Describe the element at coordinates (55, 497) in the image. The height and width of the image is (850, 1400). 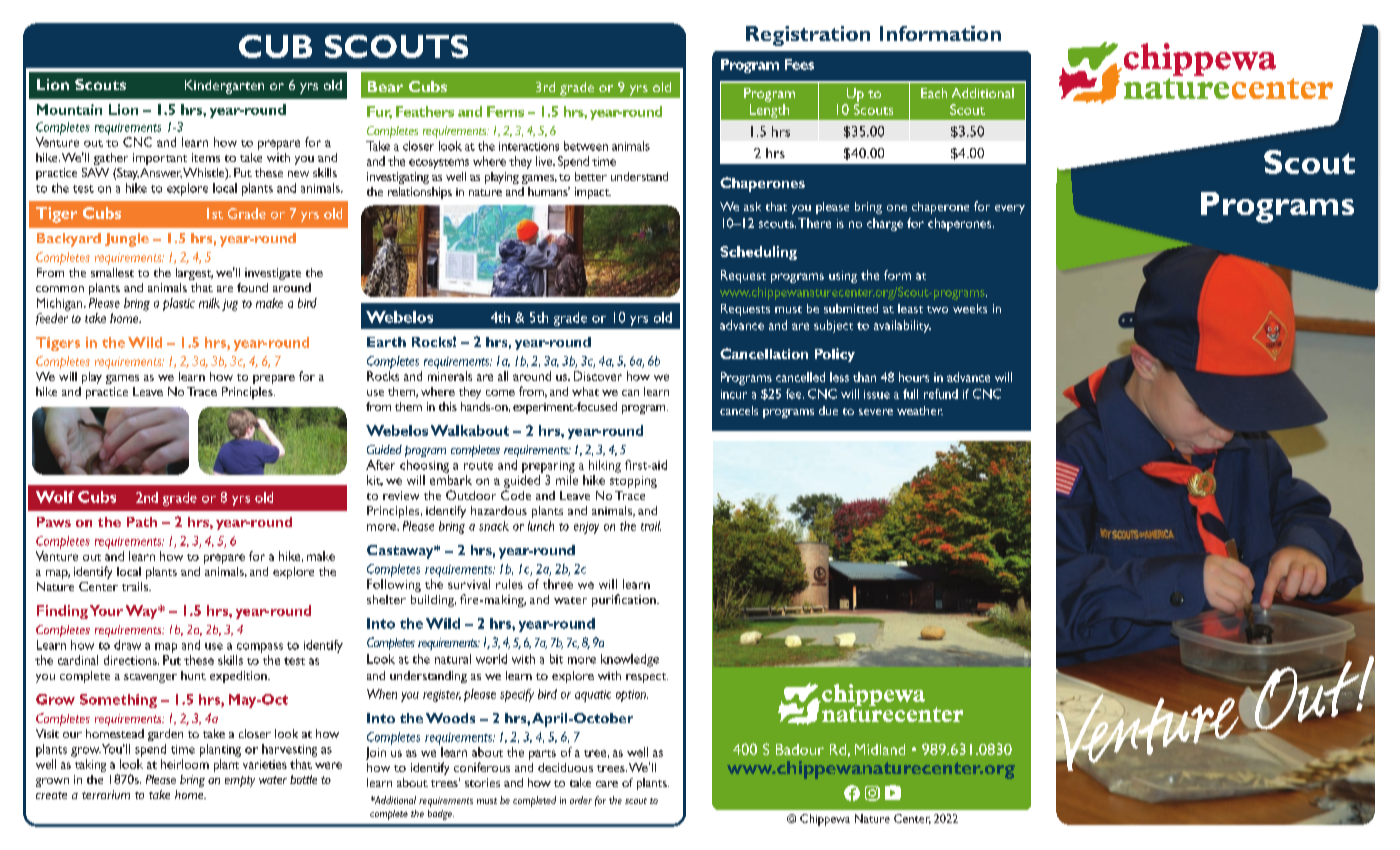
I see `Wolf` at that location.
